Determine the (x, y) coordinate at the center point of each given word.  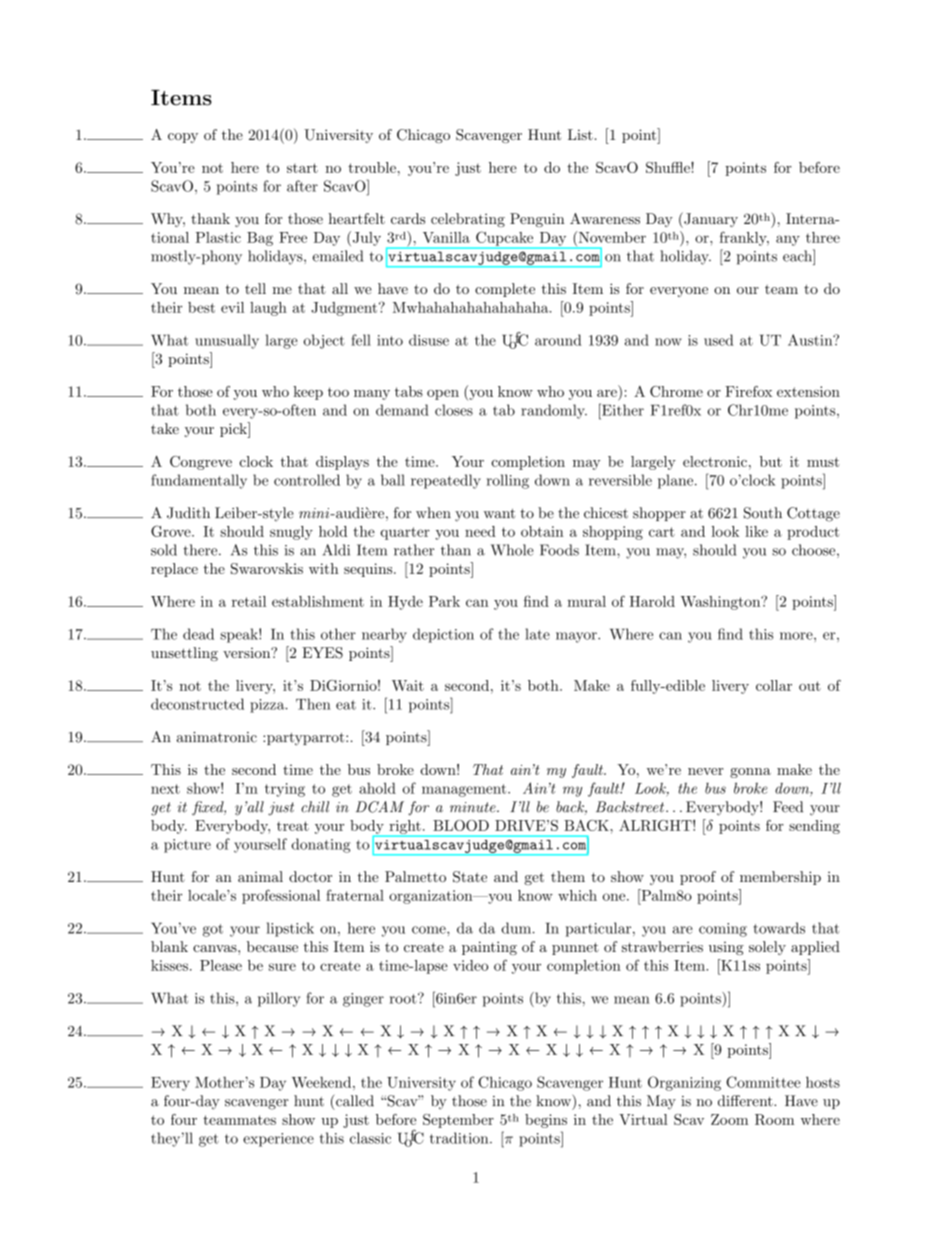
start (302, 168)
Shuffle (669, 167)
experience (278, 1140)
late (537, 634)
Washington (721, 603)
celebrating (468, 220)
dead (198, 634)
